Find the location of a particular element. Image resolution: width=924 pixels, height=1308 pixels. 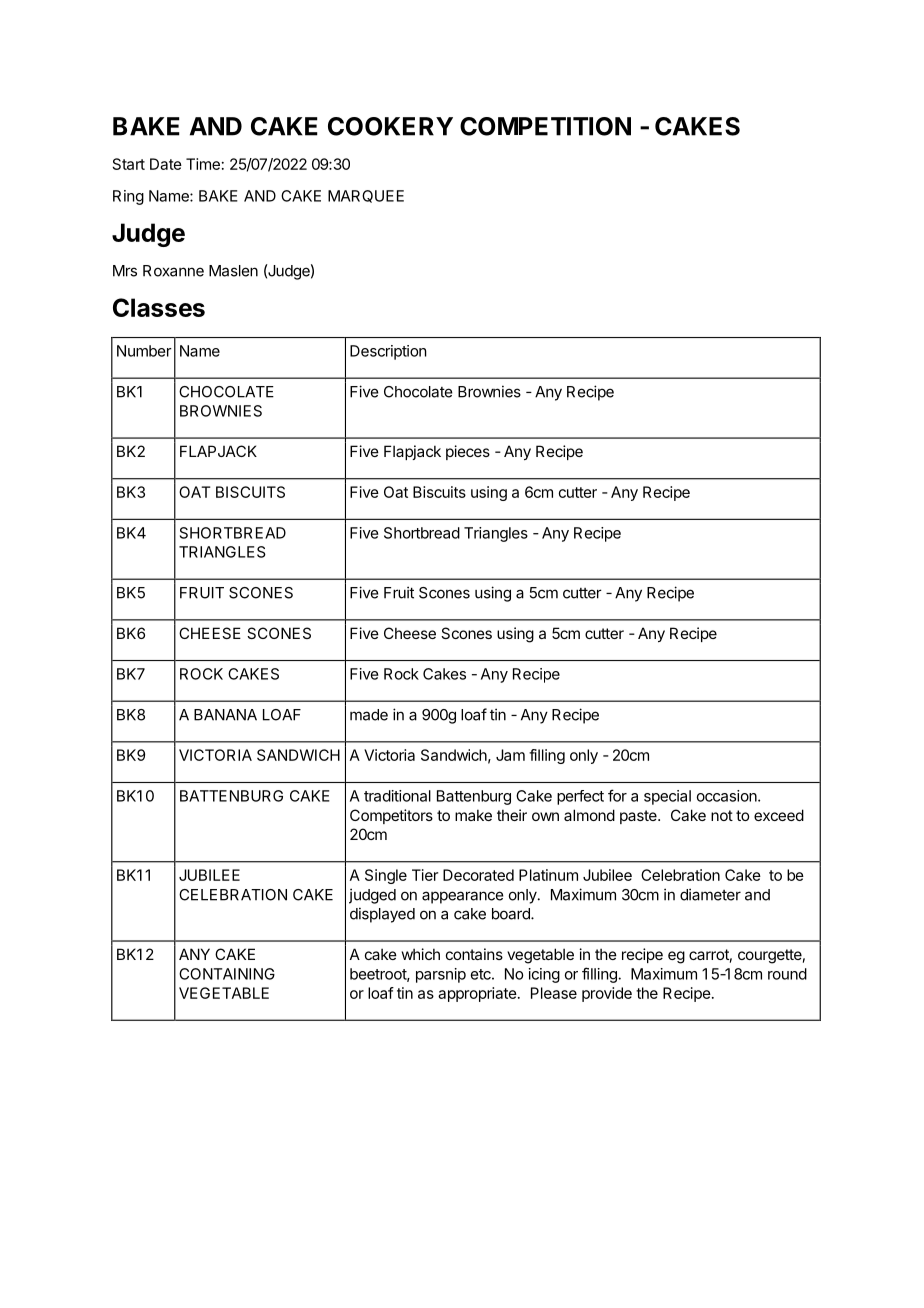

pieces is located at coordinates (468, 452).
